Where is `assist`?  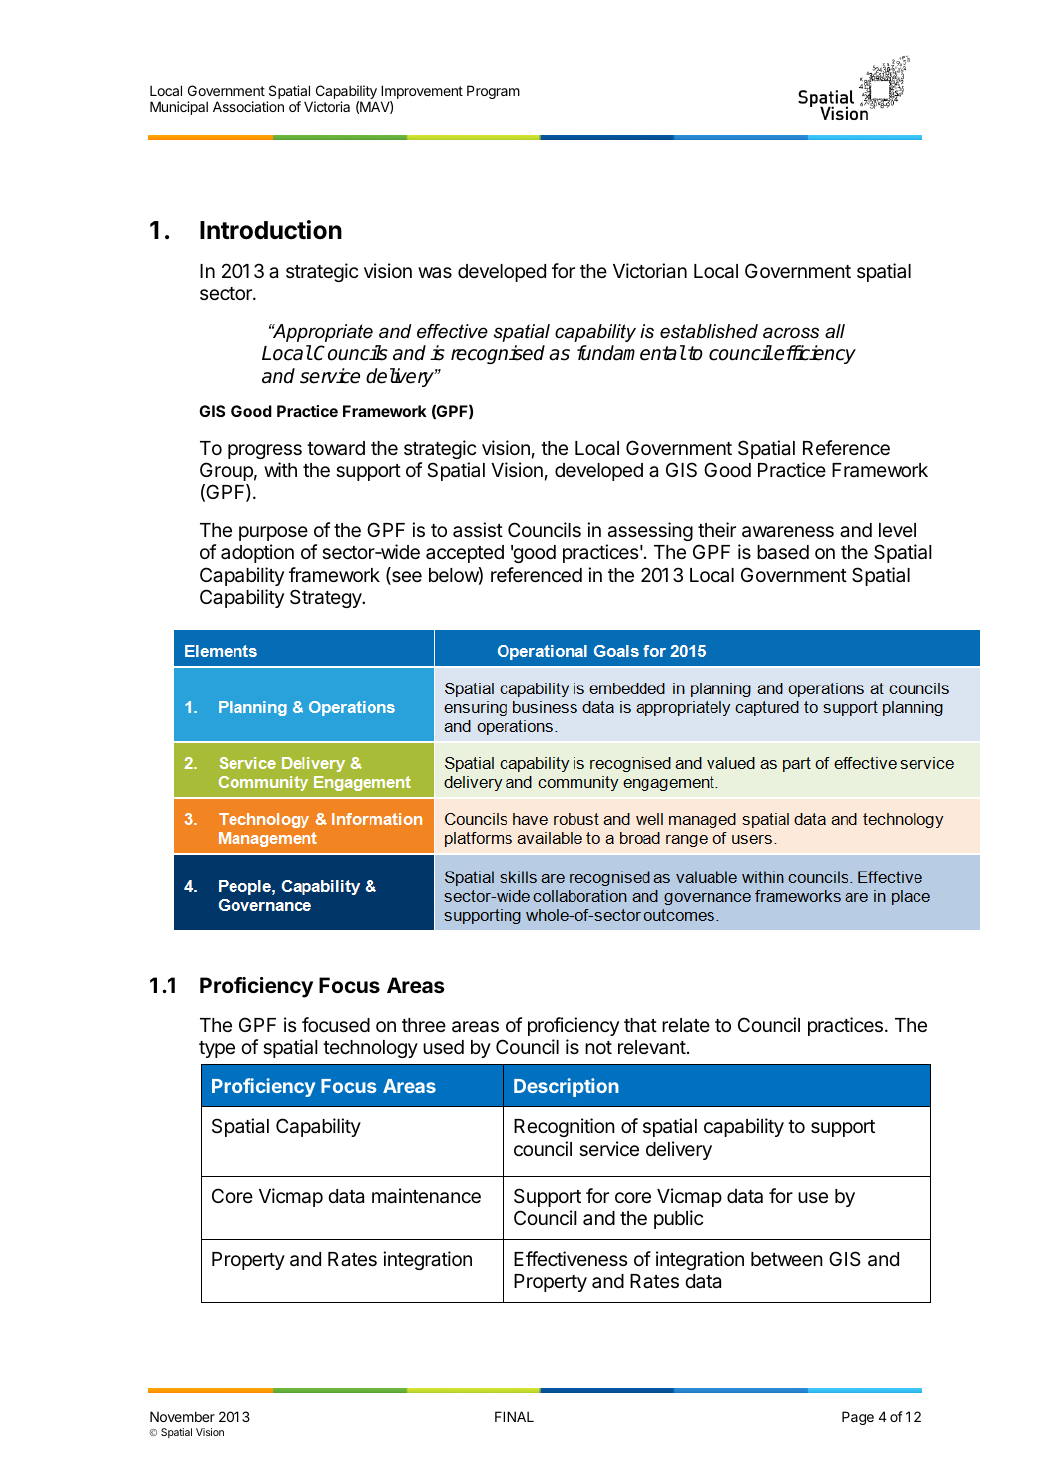 assist is located at coordinates (478, 529).
